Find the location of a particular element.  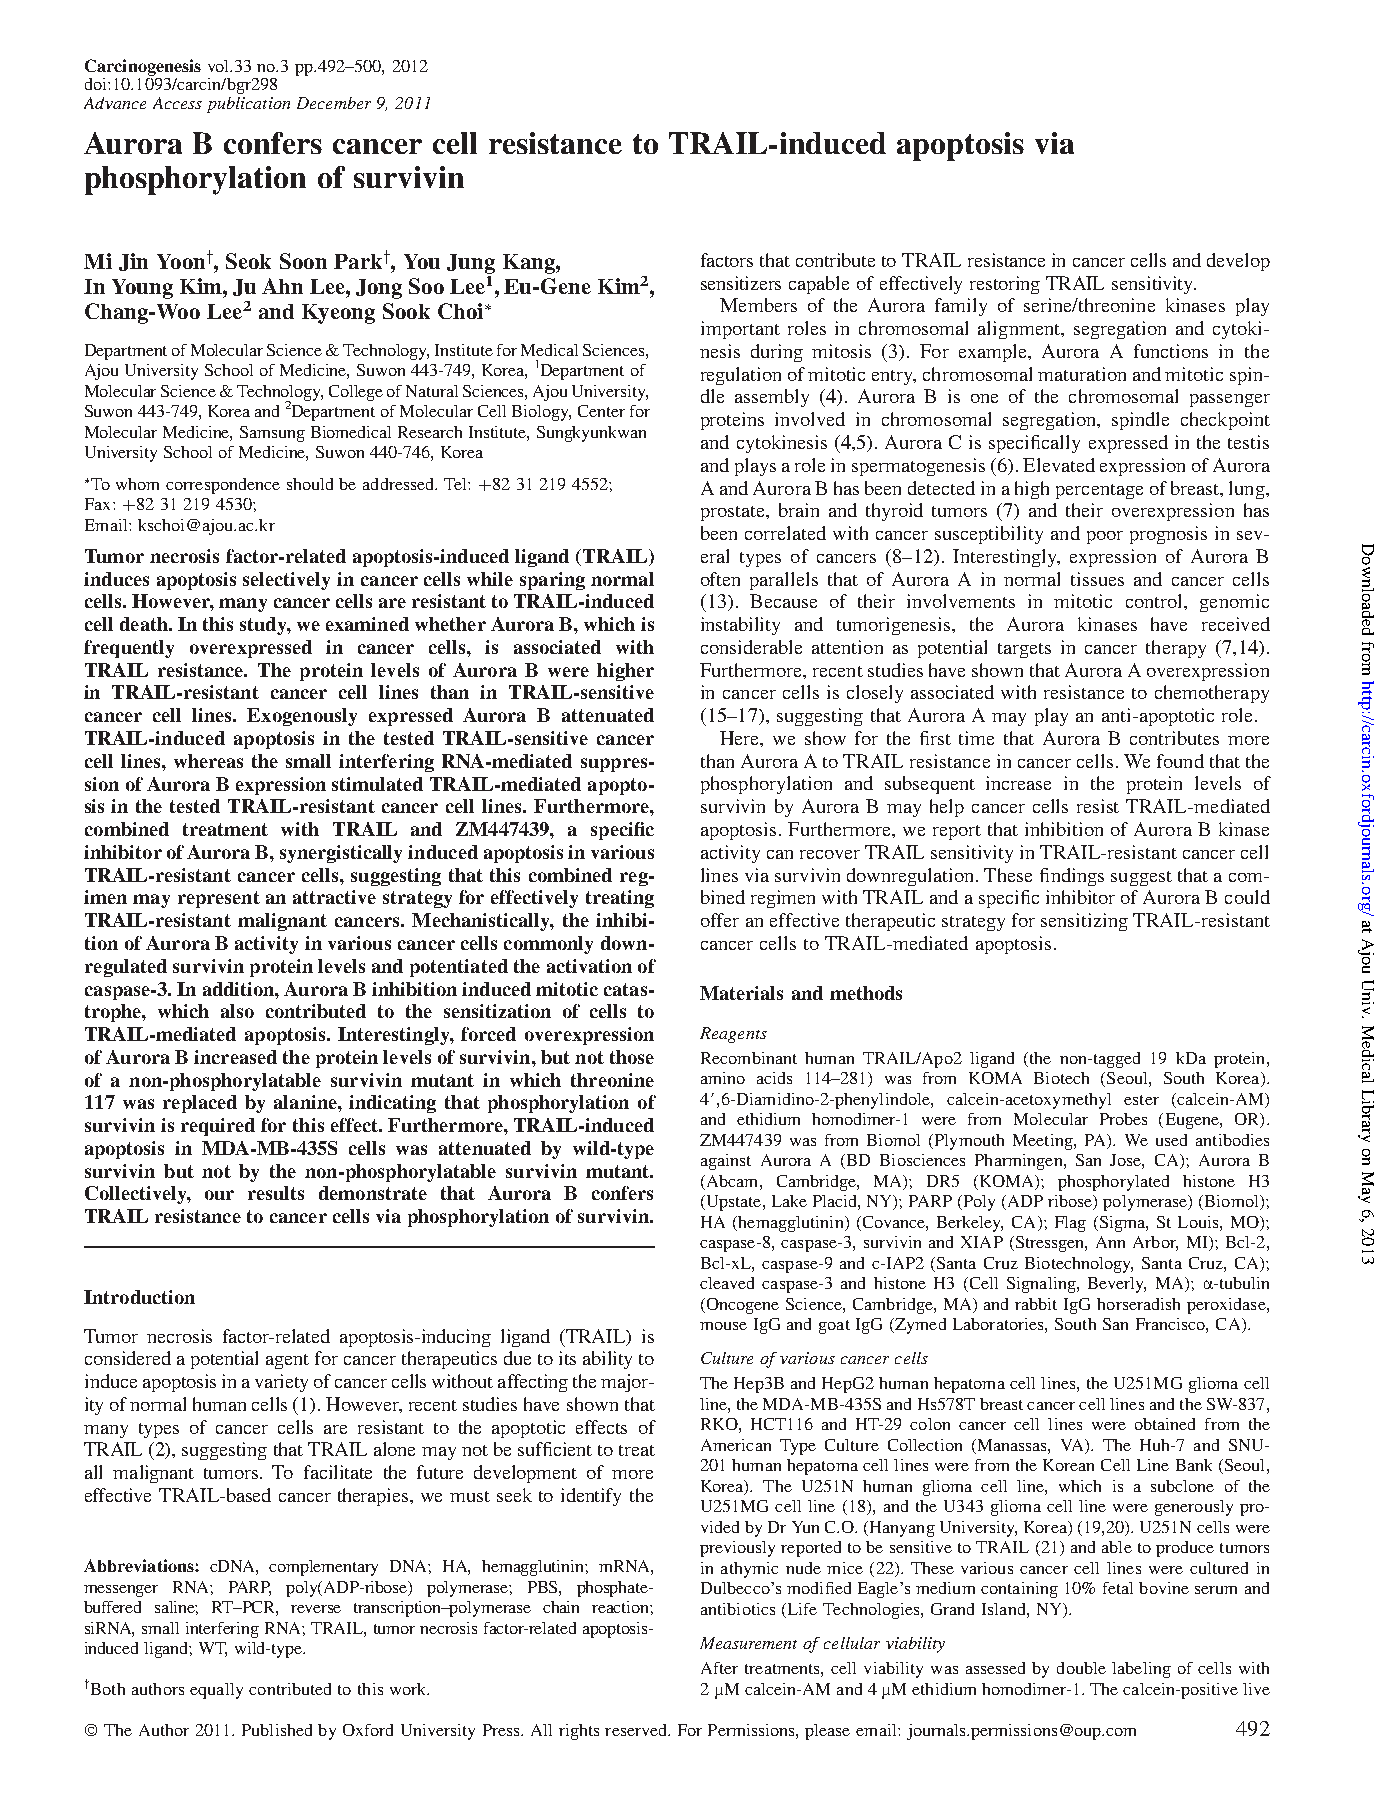

restoring is located at coordinates (1005, 285).
